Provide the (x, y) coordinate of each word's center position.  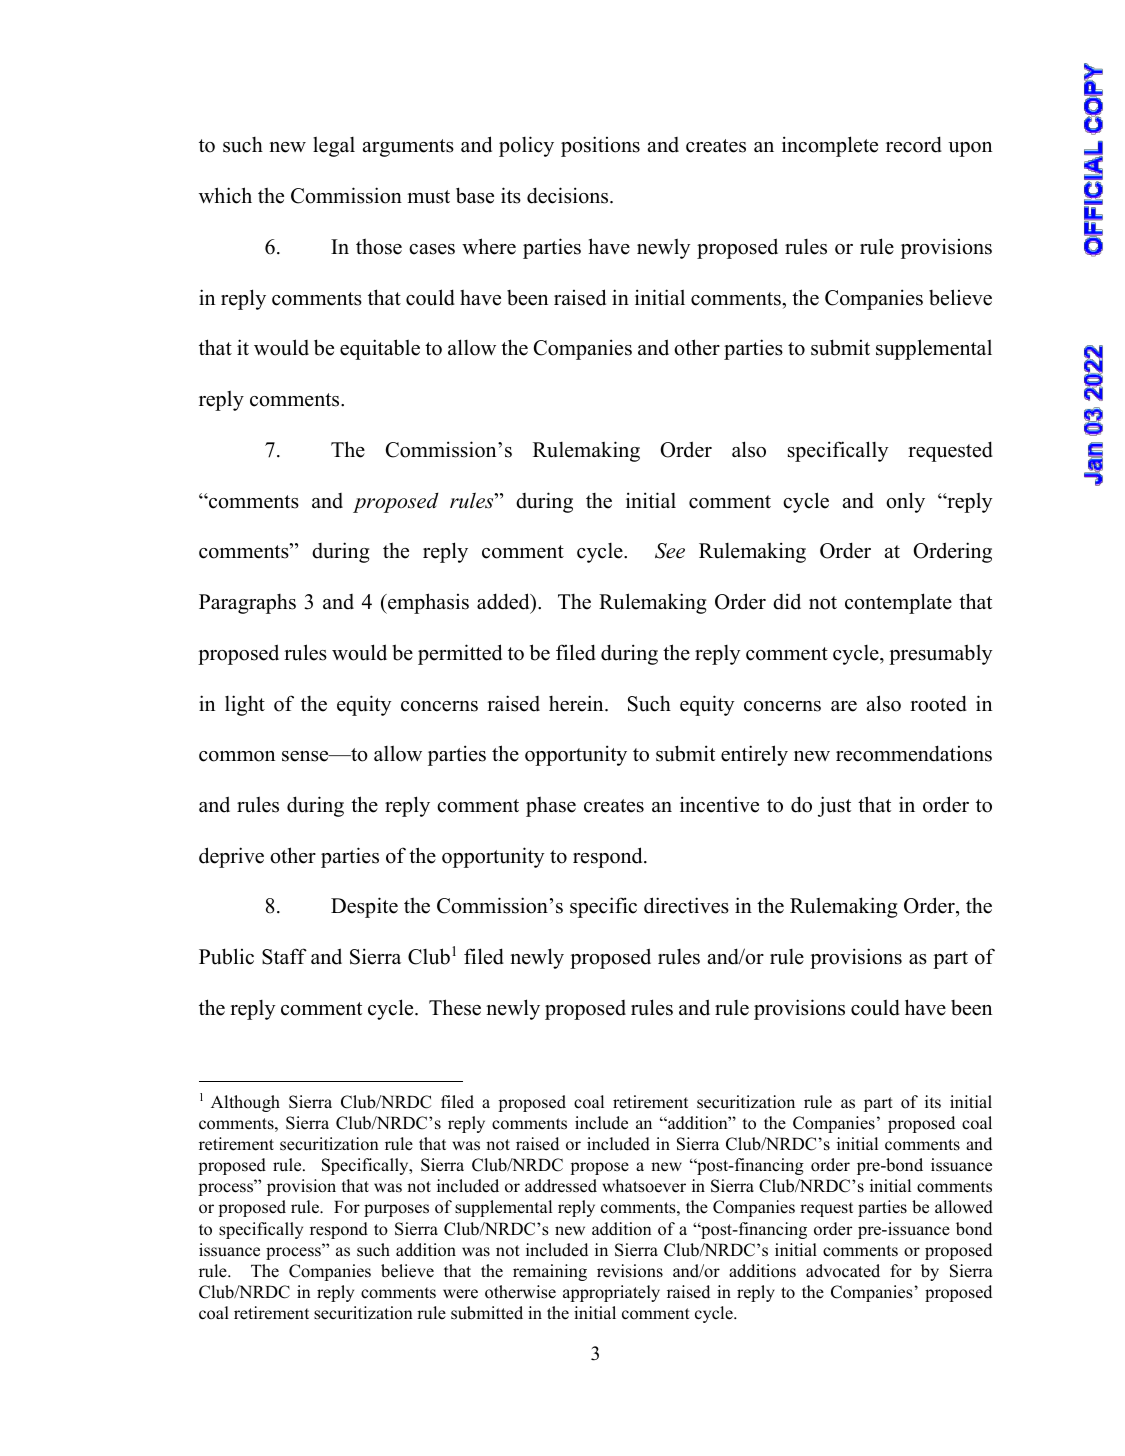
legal (334, 146)
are (844, 706)
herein (577, 703)
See (670, 551)
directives (686, 905)
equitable (380, 349)
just (834, 806)
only (905, 502)
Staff (284, 956)
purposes (396, 1210)
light (245, 705)
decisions (569, 195)
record (914, 144)
